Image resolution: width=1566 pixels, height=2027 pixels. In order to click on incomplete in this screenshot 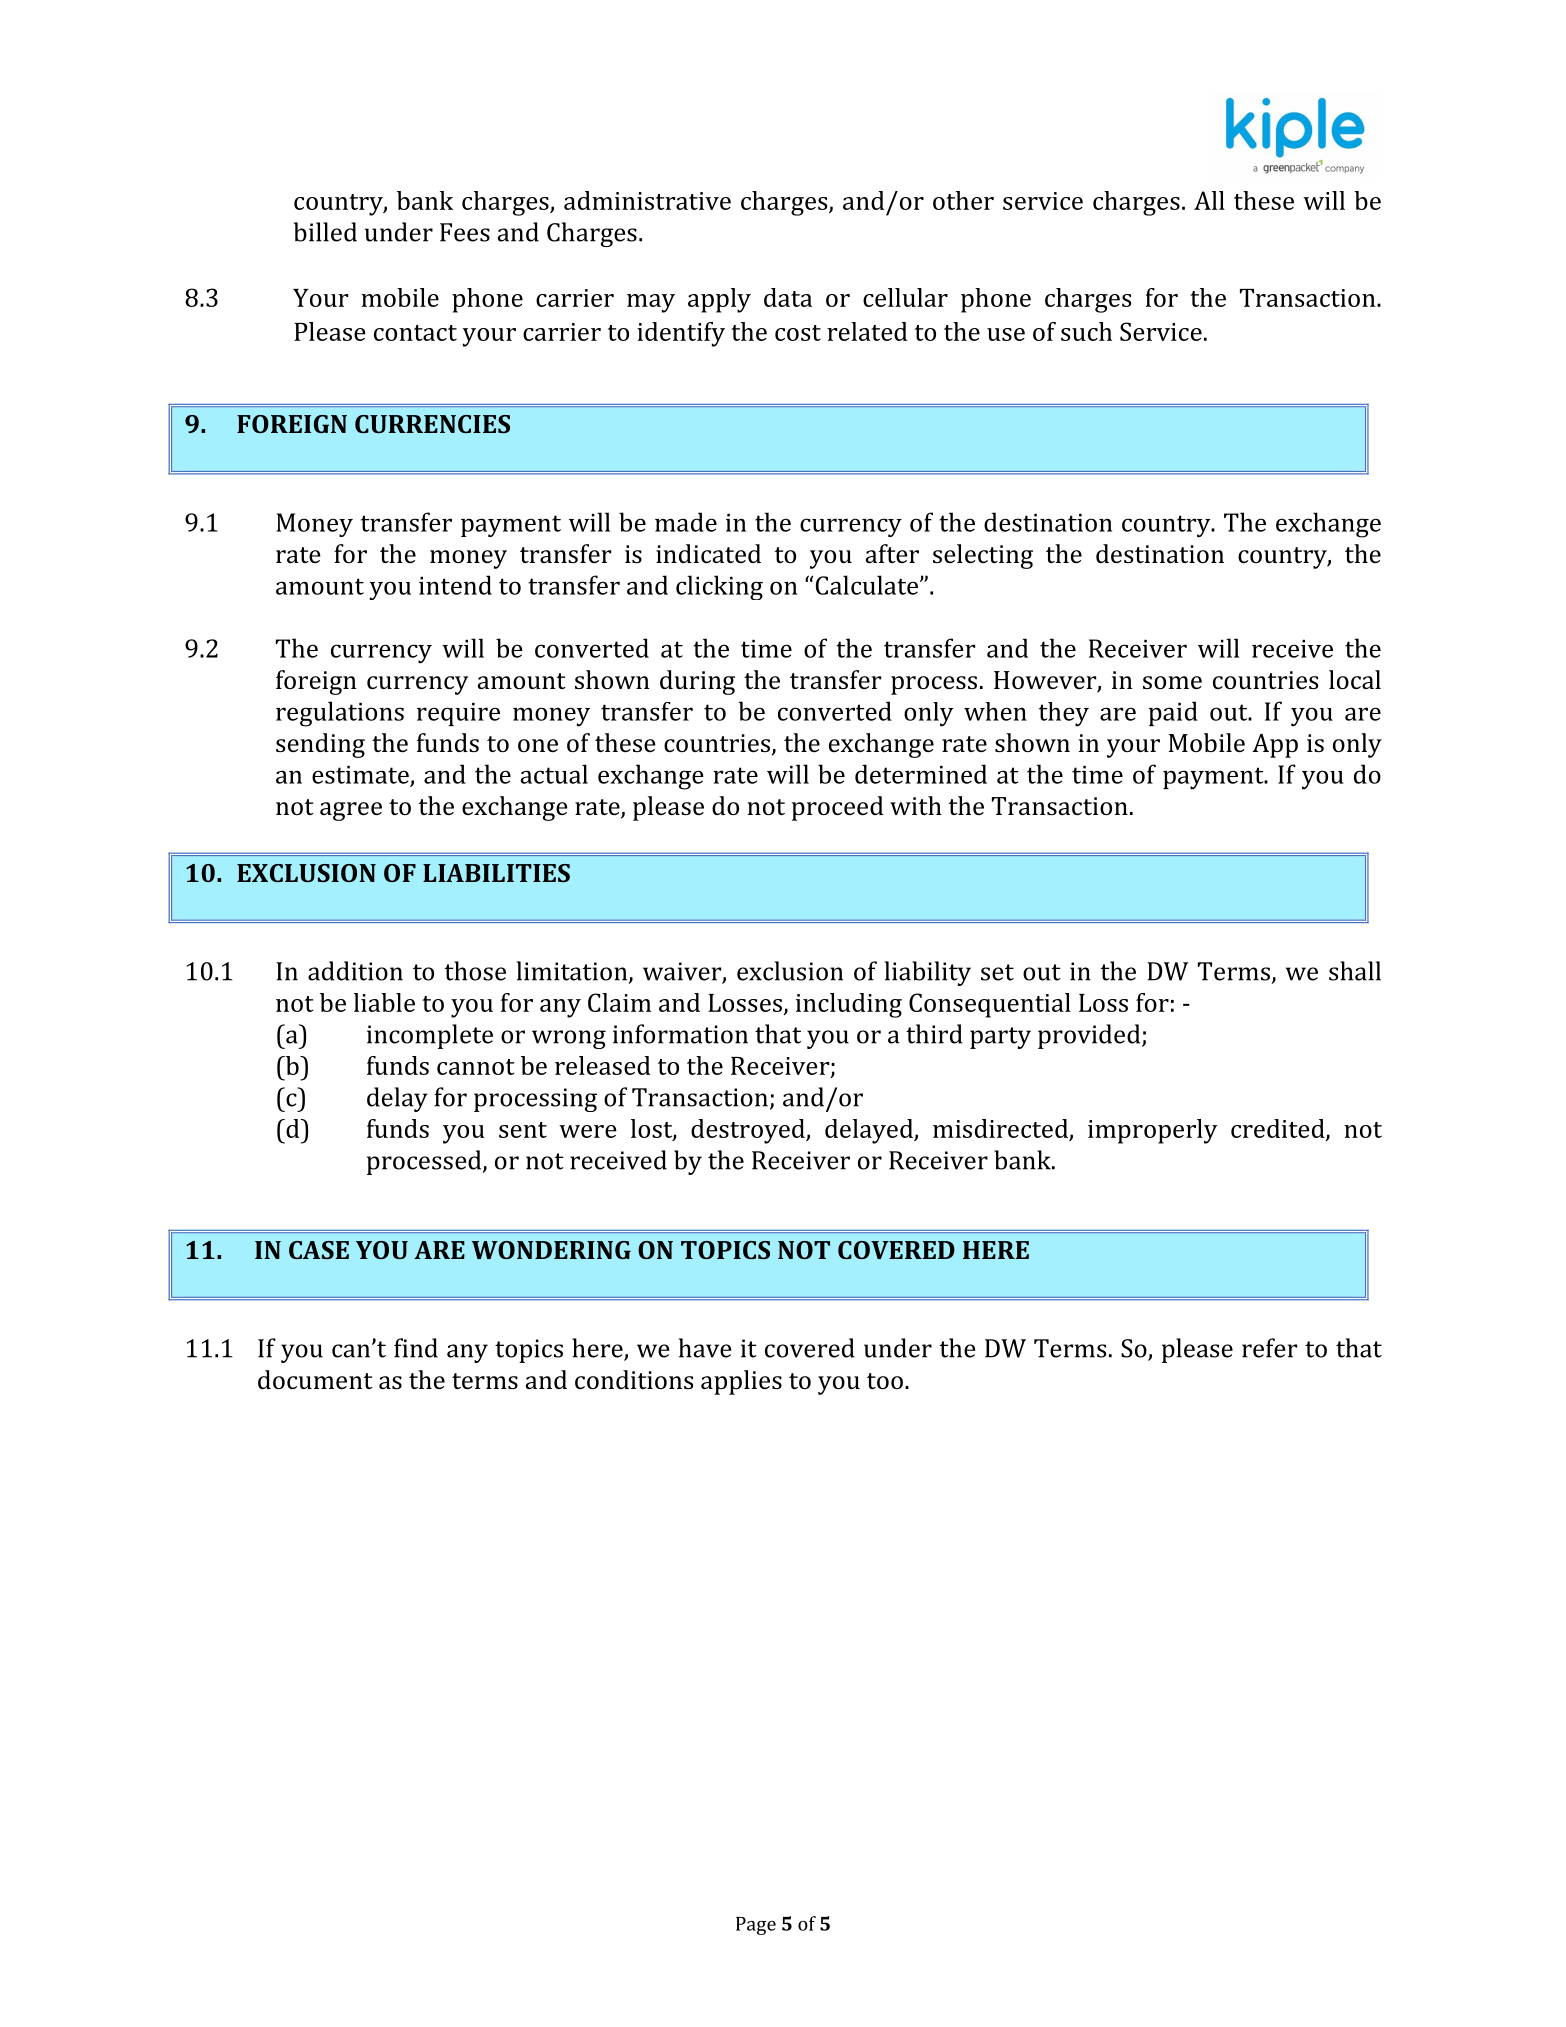, I will do `click(430, 1036)`.
